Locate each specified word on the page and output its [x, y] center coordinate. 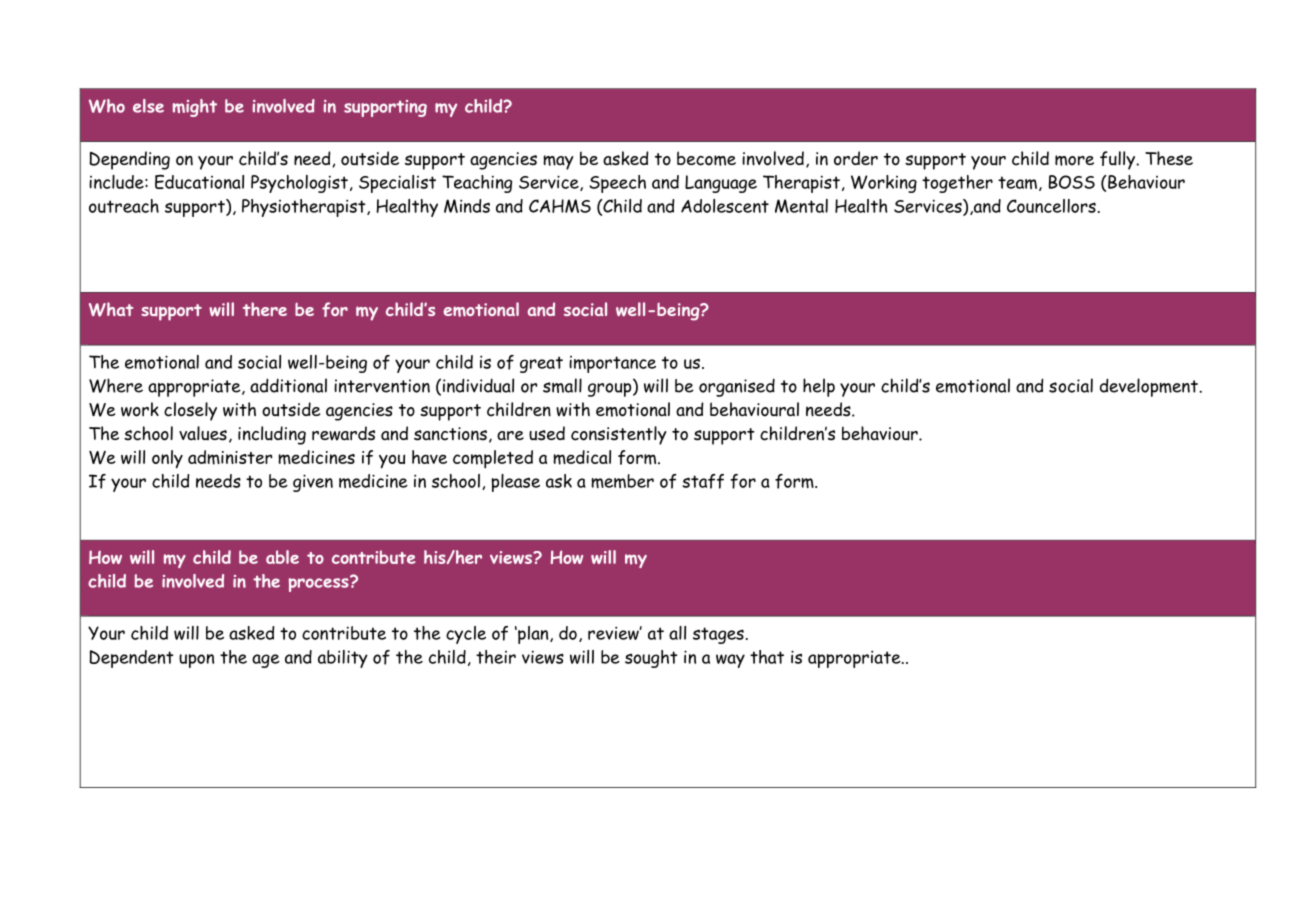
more [1074, 160]
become [706, 158]
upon [196, 661]
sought [651, 659]
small [562, 385]
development [1150, 387]
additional [288, 385]
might [195, 108]
